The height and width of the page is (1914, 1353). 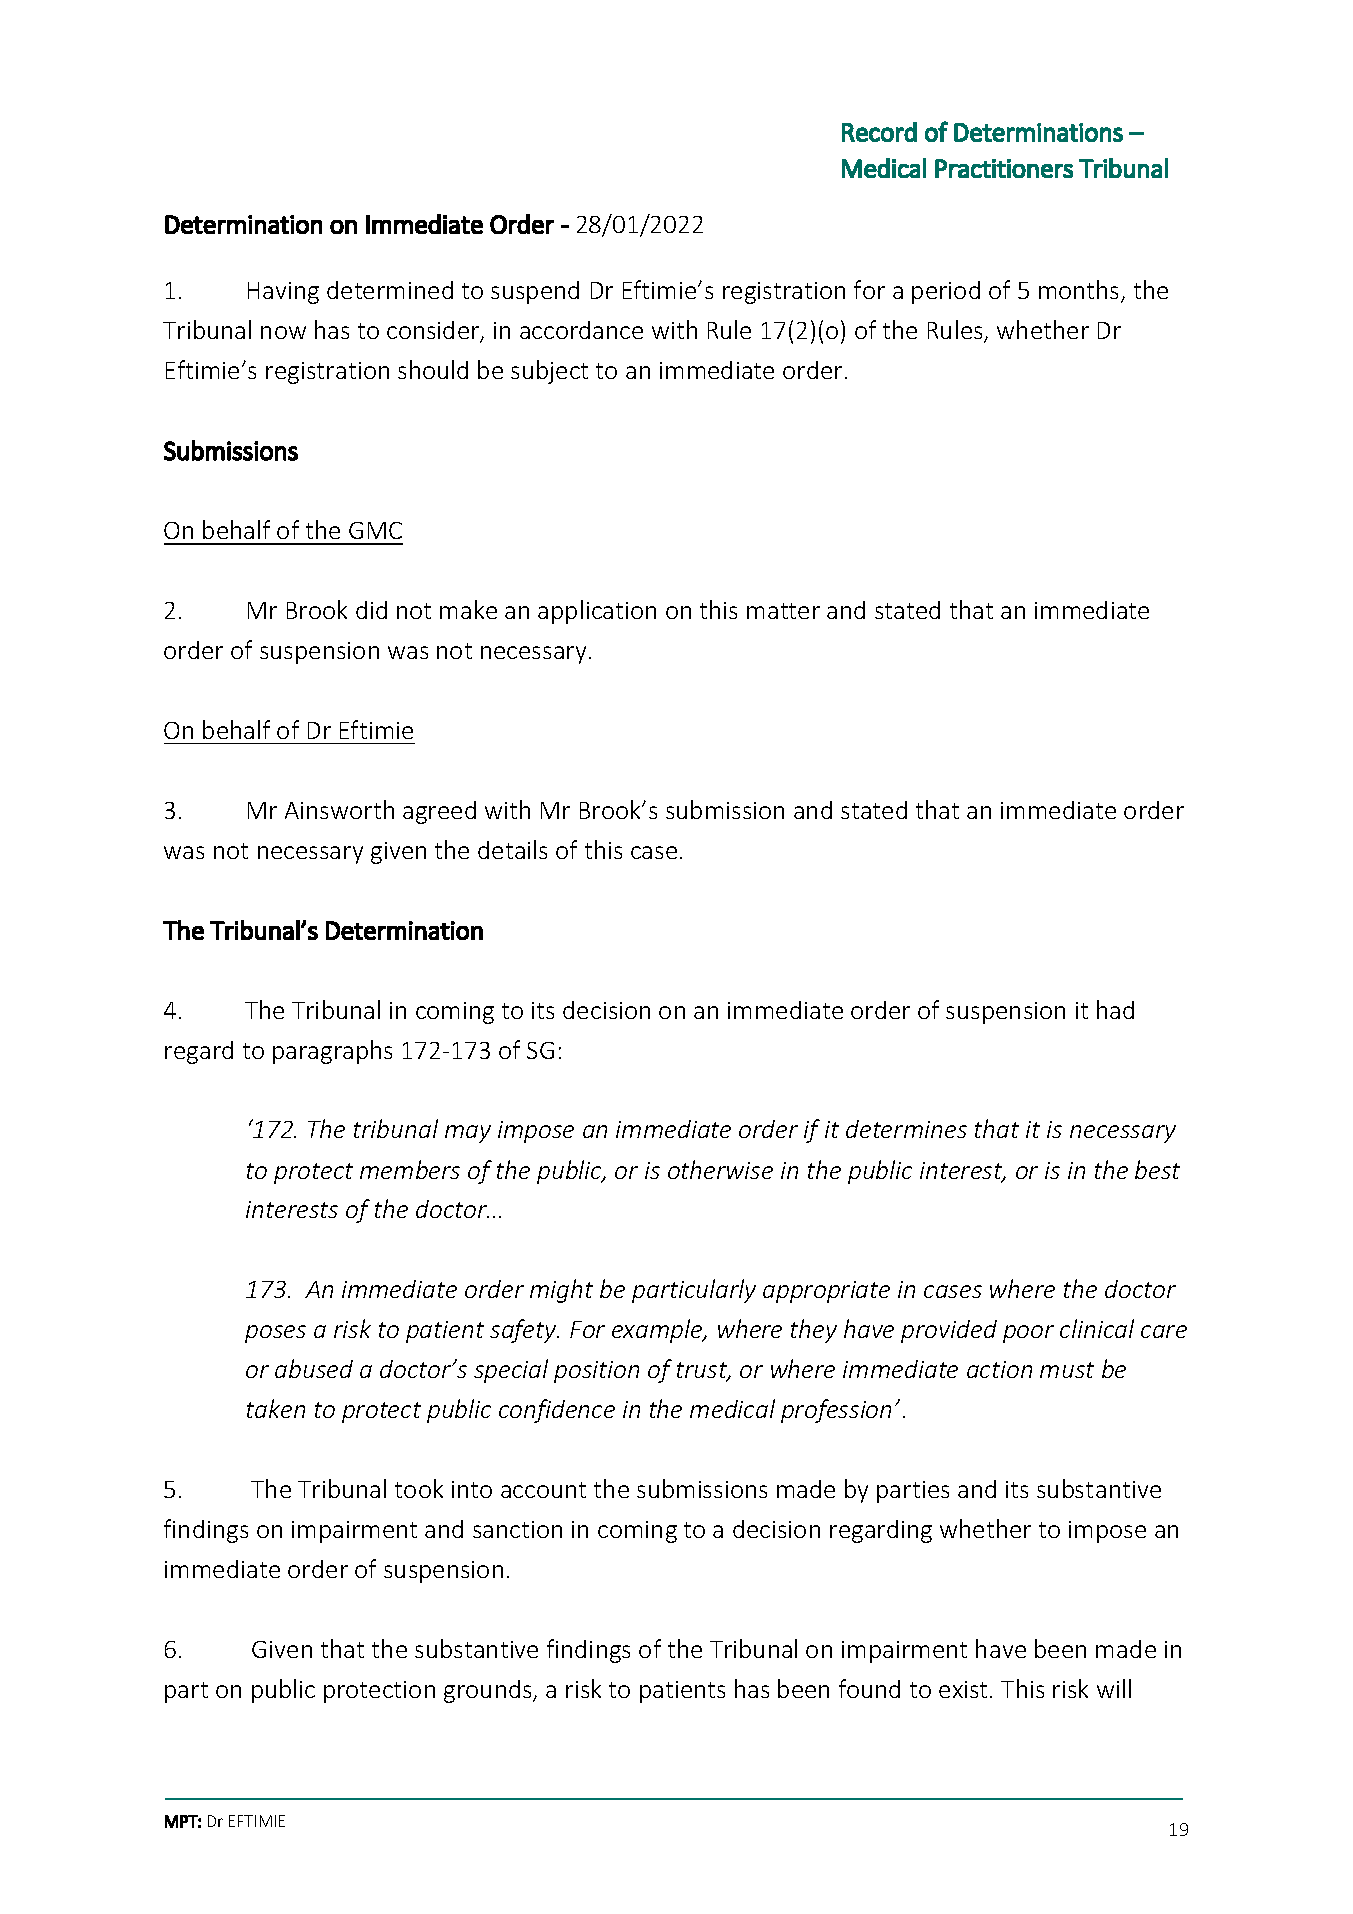 What do you see at coordinates (332, 1052) in the page?
I see `paragraphs` at bounding box center [332, 1052].
